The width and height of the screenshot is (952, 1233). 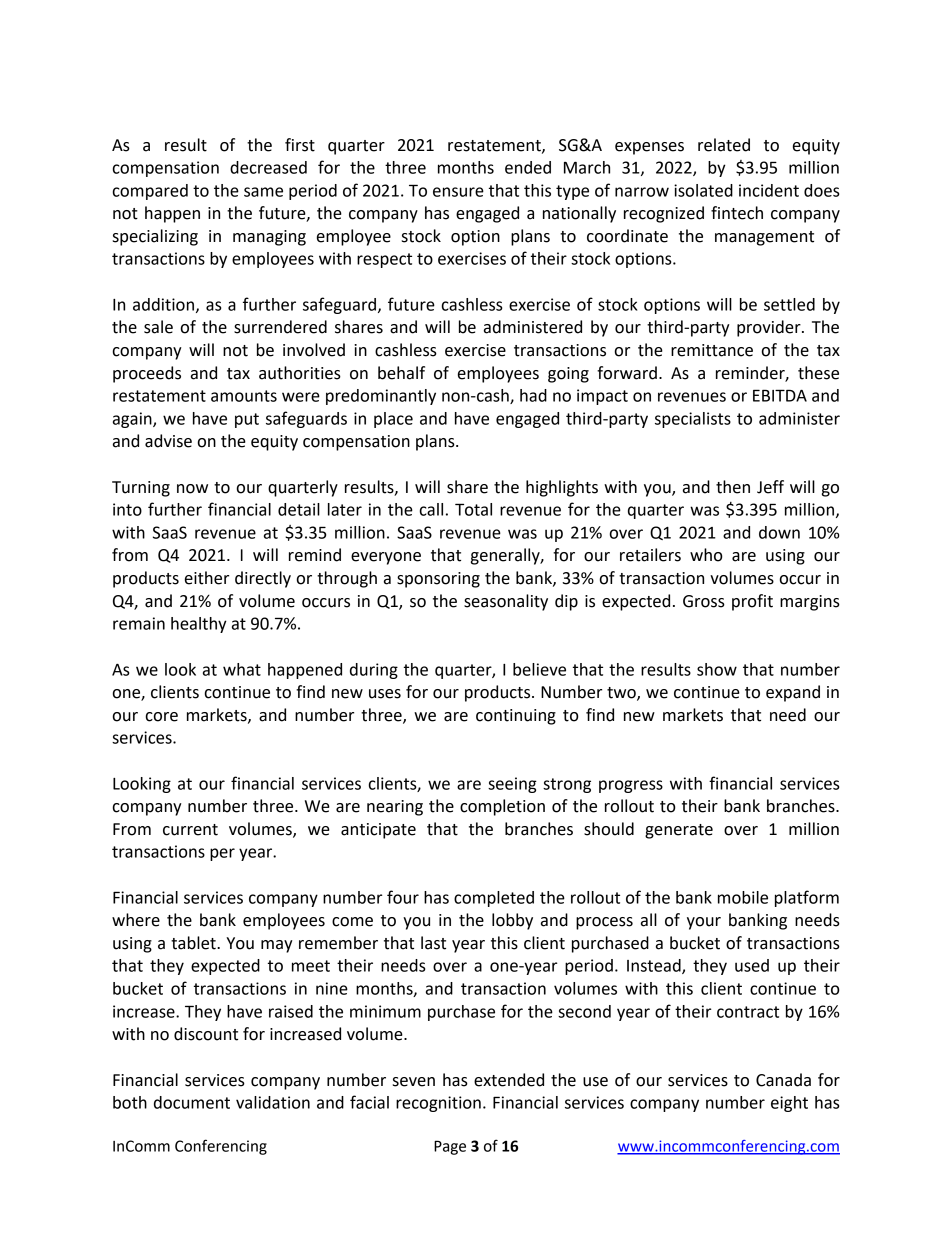 What do you see at coordinates (473, 509) in the screenshot?
I see `Total` at bounding box center [473, 509].
